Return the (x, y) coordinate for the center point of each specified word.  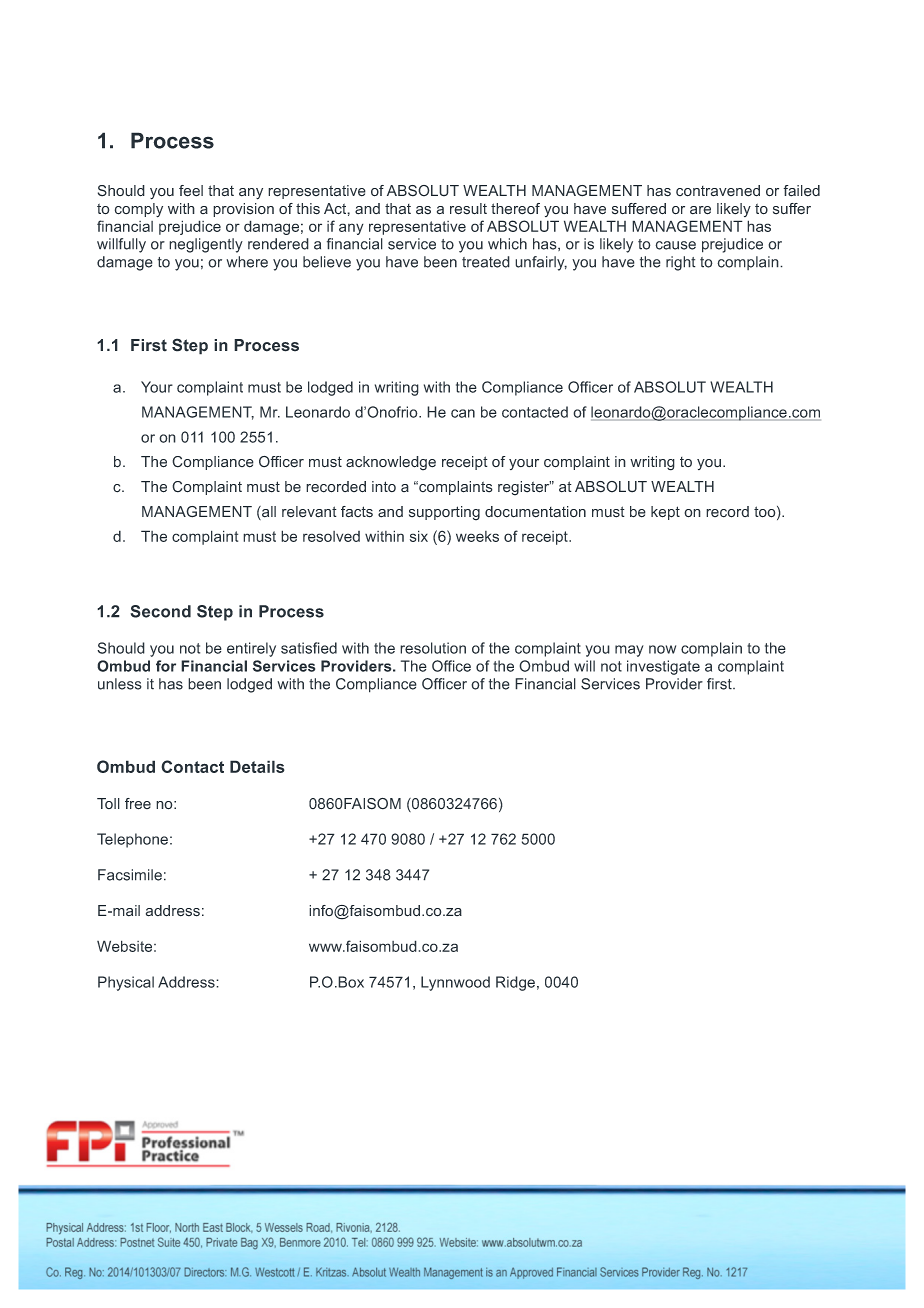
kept (665, 513)
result (468, 209)
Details (257, 766)
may (629, 651)
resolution (433, 648)
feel (191, 191)
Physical (126, 983)
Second (160, 611)
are (700, 210)
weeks (477, 536)
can (463, 413)
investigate (663, 667)
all (268, 513)
